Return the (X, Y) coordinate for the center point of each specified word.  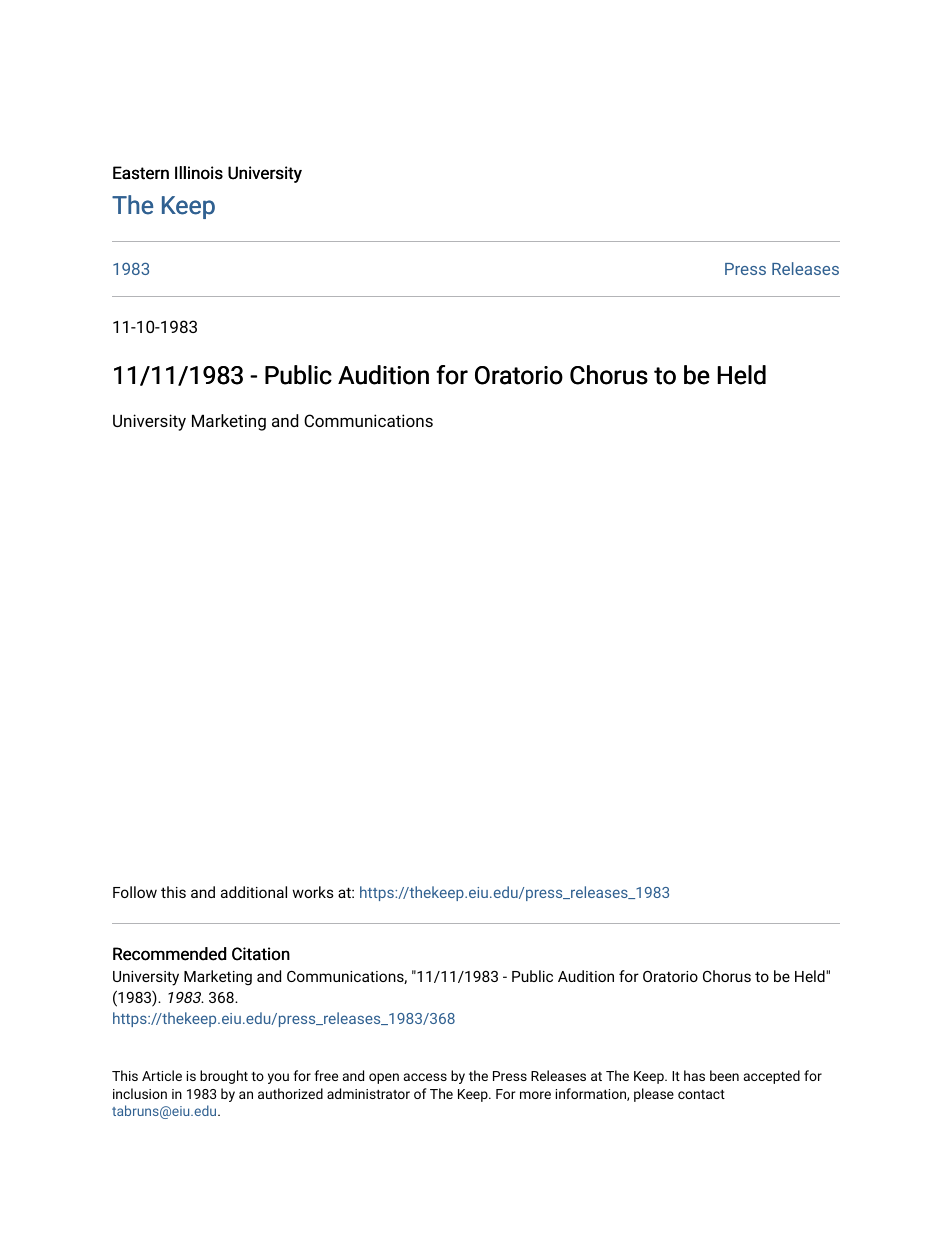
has (694, 1075)
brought (224, 1077)
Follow (135, 892)
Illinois (199, 173)
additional (254, 892)
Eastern (141, 173)
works (313, 892)
